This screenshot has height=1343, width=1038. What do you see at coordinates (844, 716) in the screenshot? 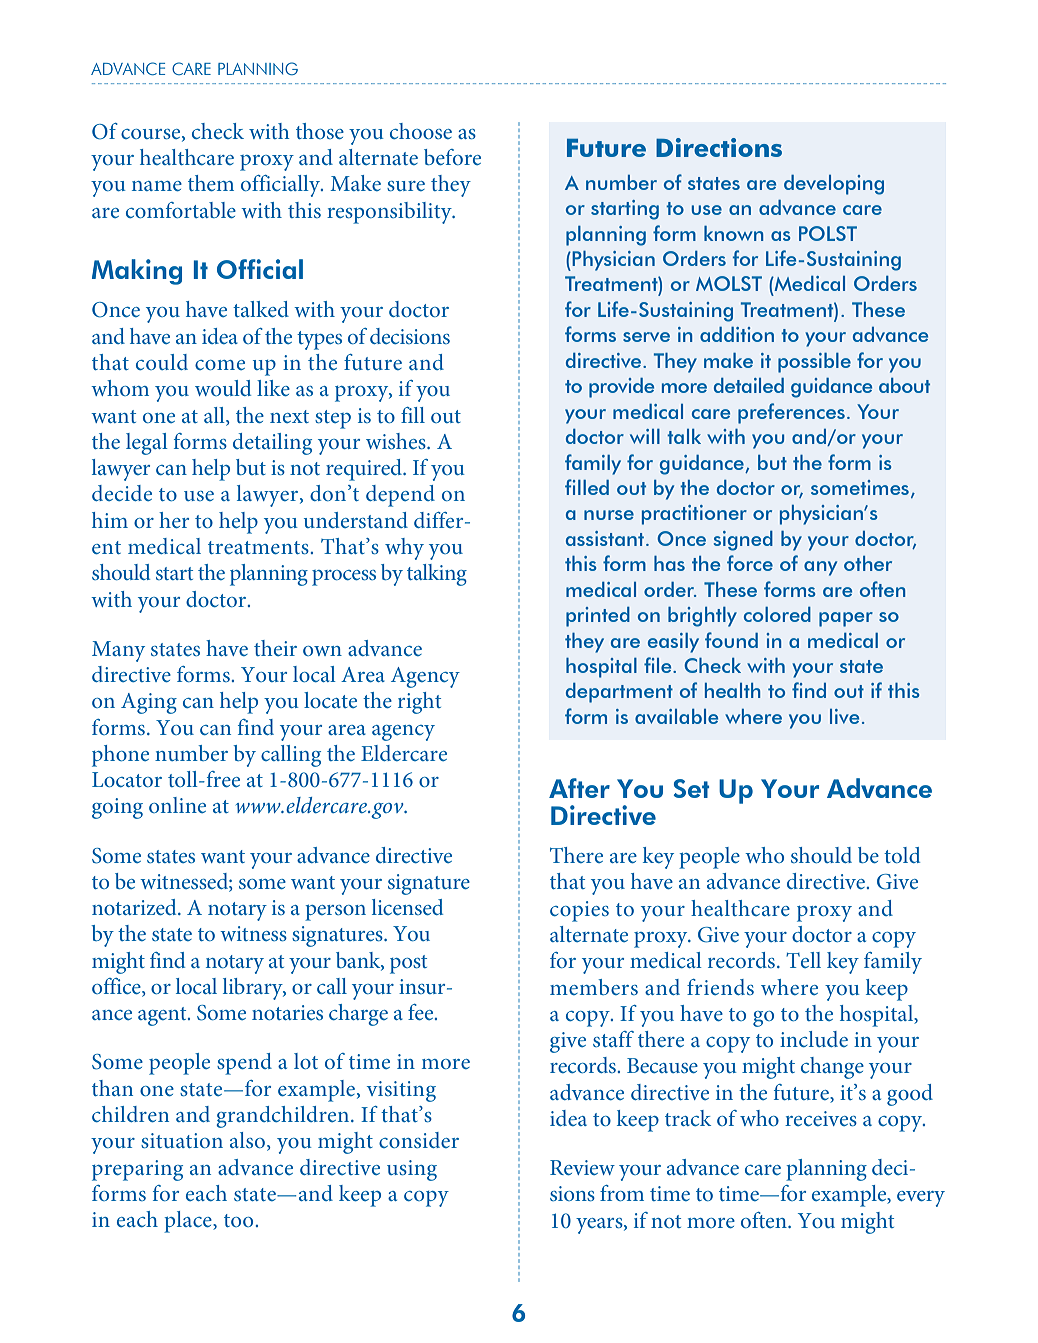
I see `live` at bounding box center [844, 716].
